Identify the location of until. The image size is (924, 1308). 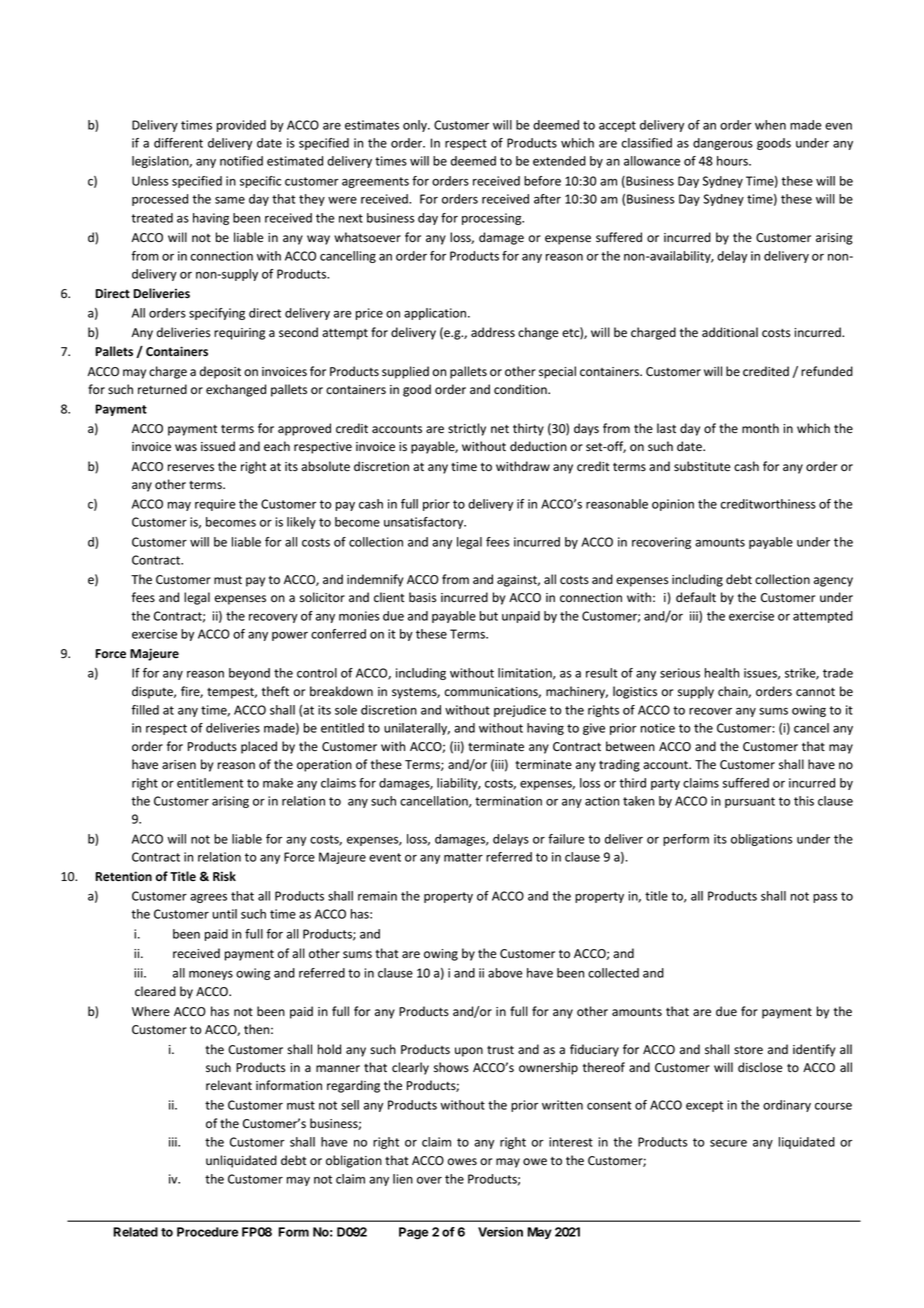
(225, 914).
